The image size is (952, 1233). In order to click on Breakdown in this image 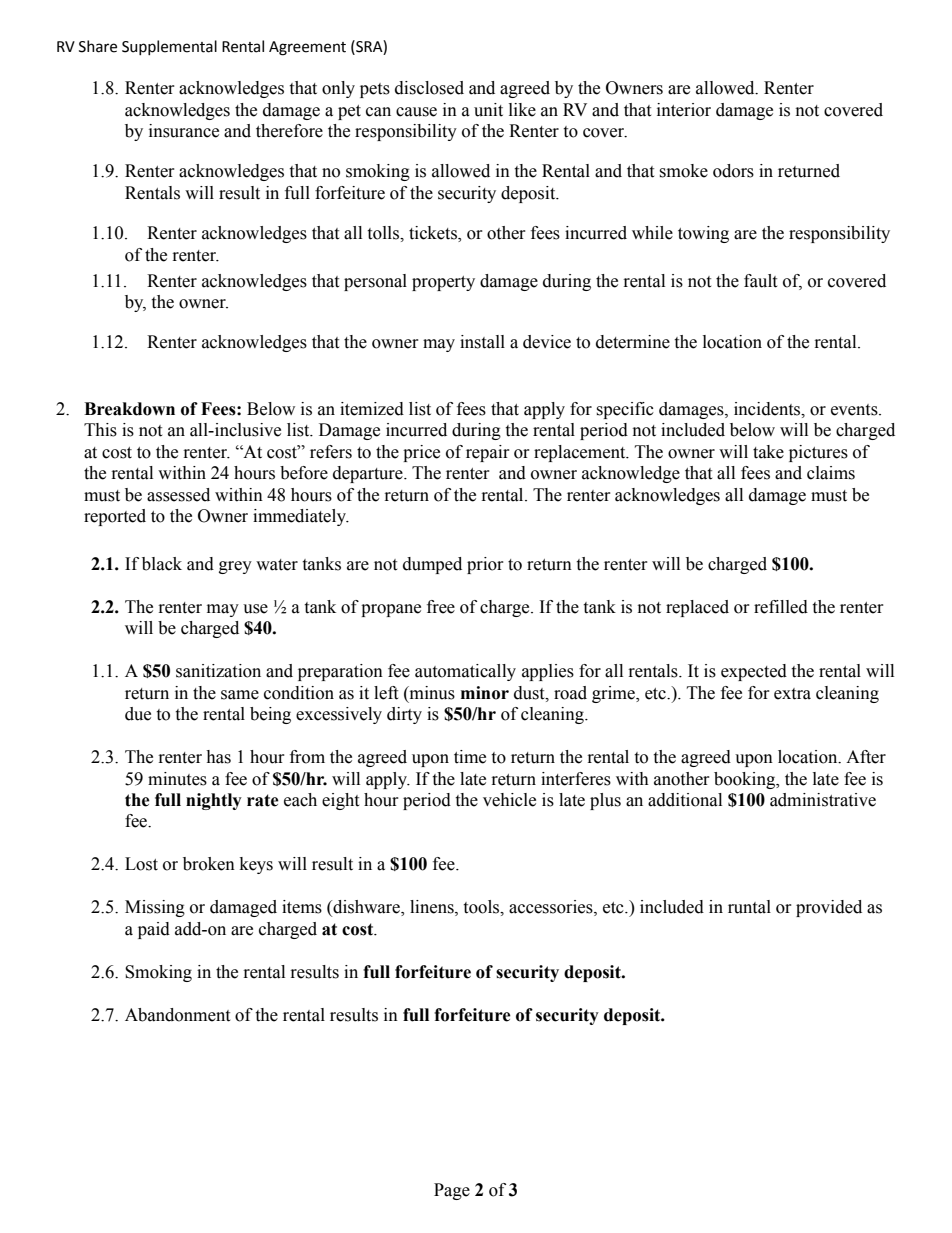, I will do `click(129, 409)`.
